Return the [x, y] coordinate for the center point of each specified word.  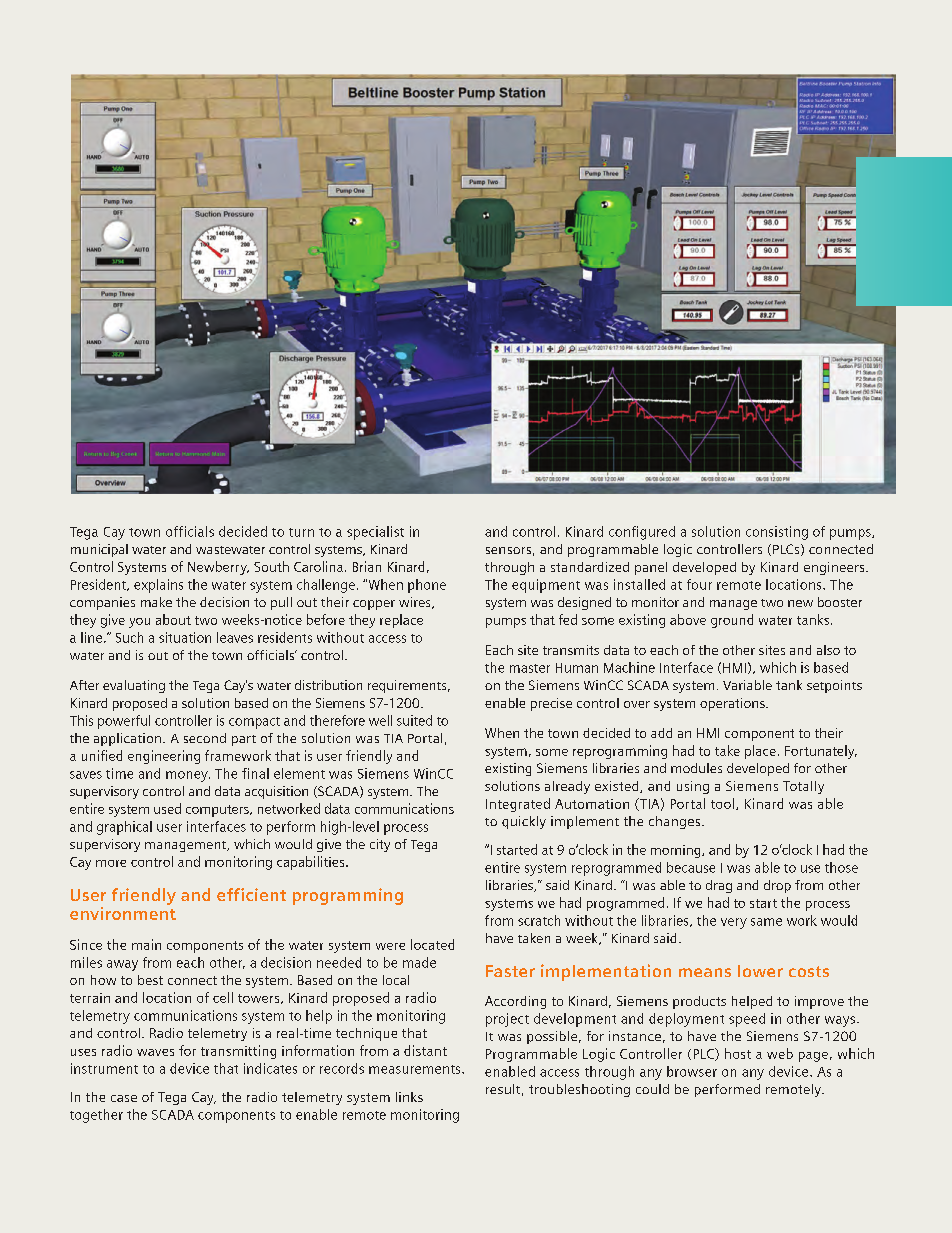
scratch [539, 920]
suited [414, 720]
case [124, 1098]
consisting [777, 533]
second [205, 738]
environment [123, 912]
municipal [99, 550]
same [766, 922]
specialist [375, 533]
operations [733, 704]
